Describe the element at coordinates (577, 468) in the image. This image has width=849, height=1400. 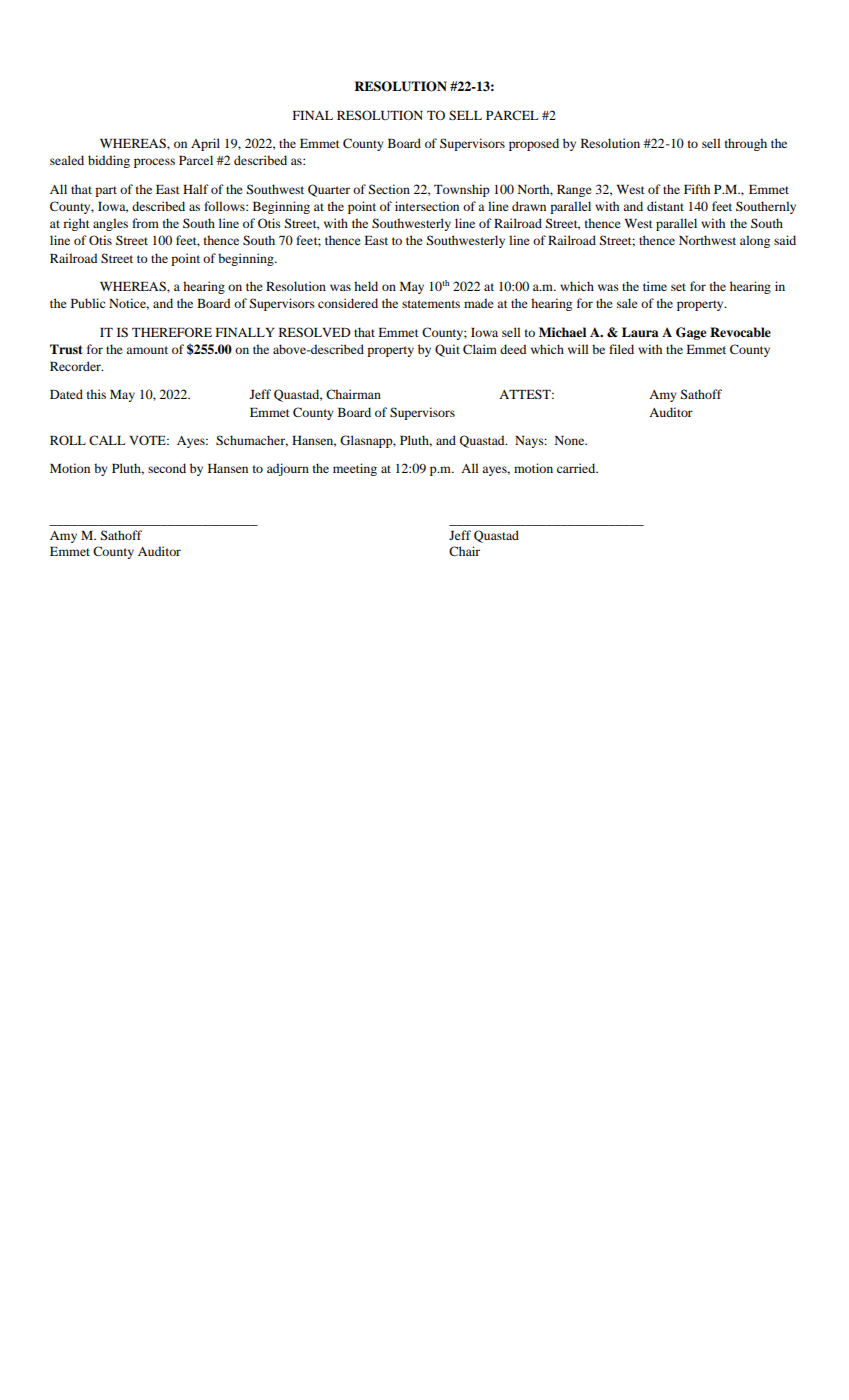
I see `carried` at that location.
